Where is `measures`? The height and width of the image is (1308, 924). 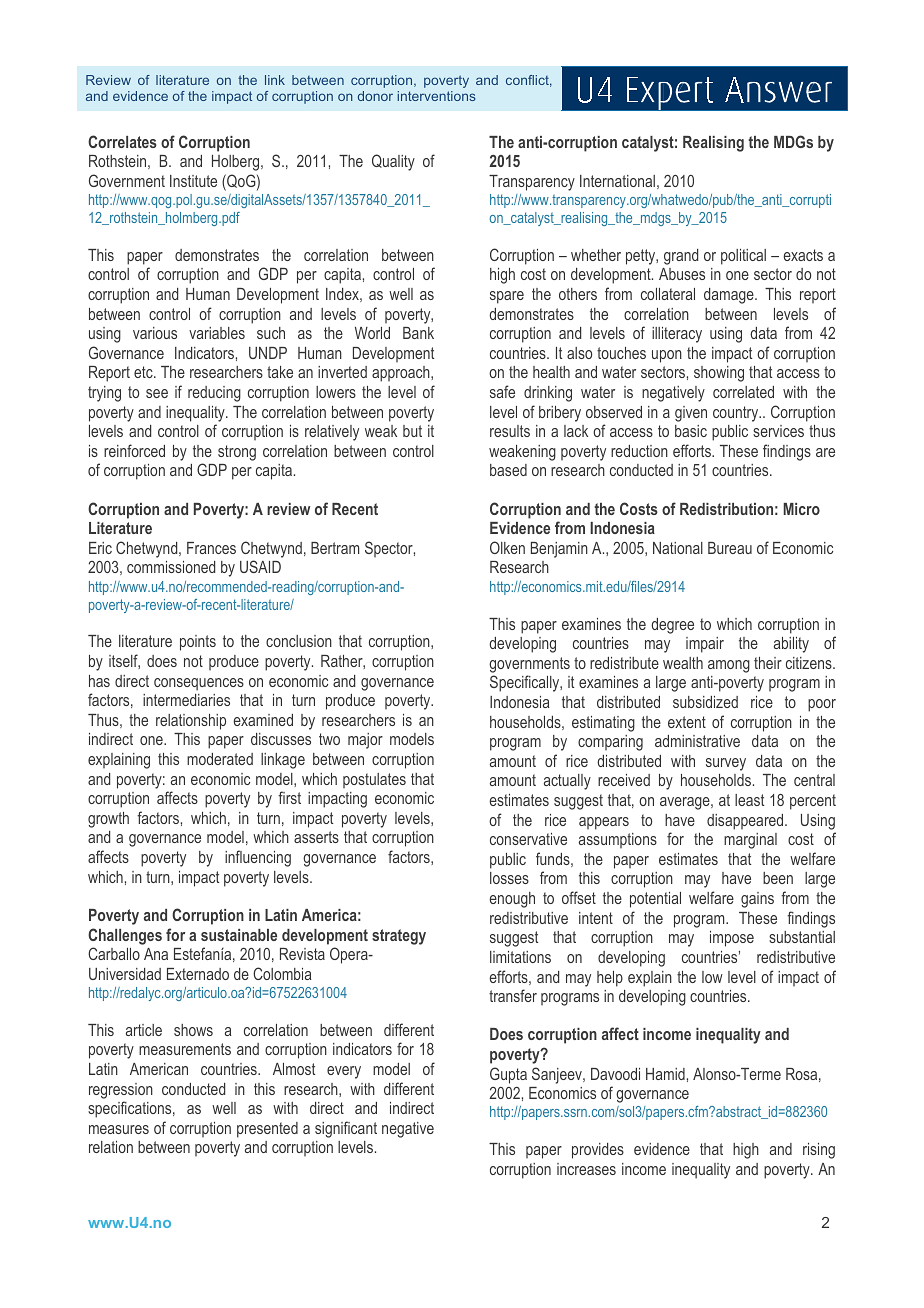
measures is located at coordinates (119, 1129).
